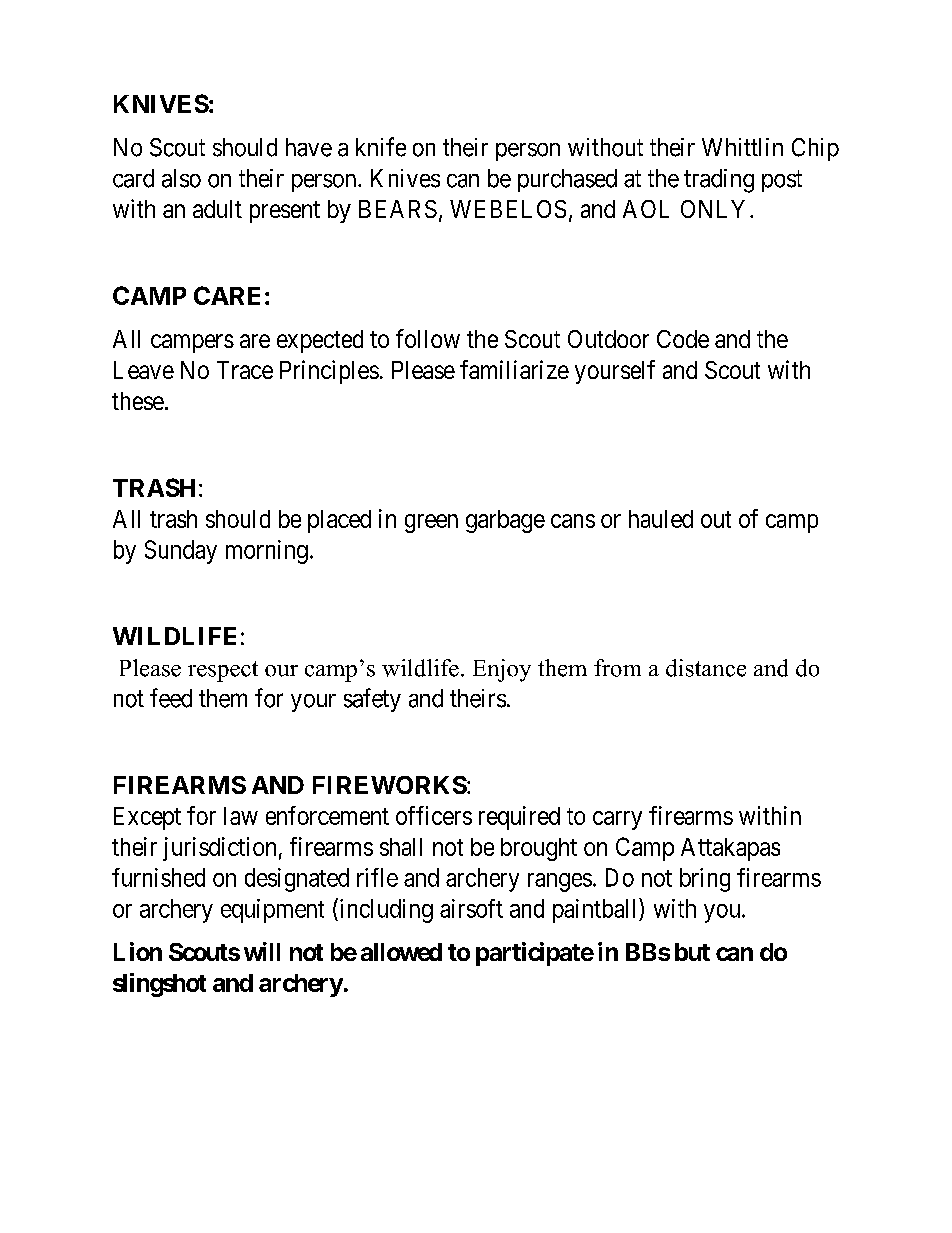 This image has width=952, height=1233. I want to click on trading, so click(719, 181).
